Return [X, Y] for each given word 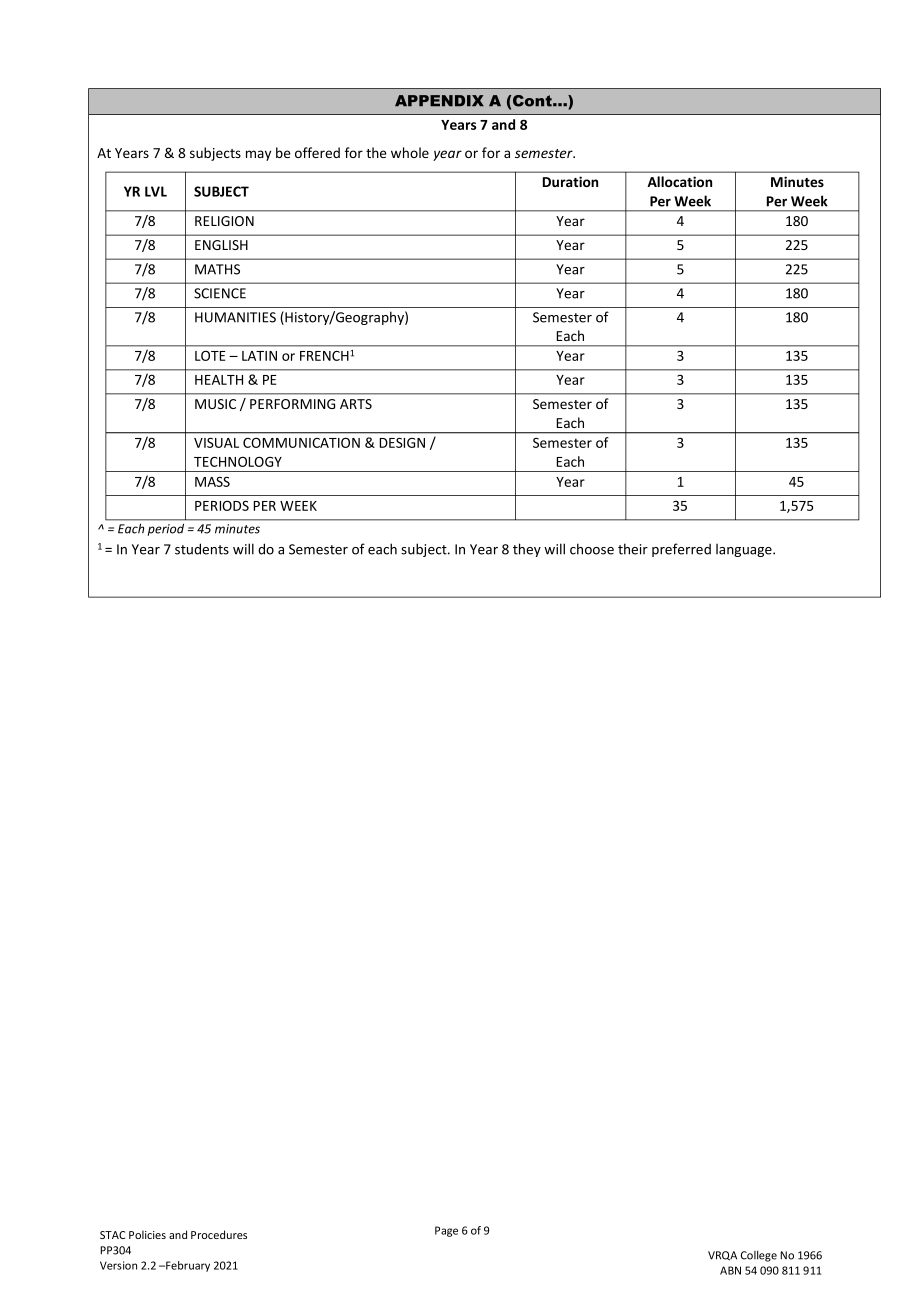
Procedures [219, 1234]
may [258, 155]
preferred [681, 550]
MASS [212, 482]
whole [410, 152]
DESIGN [402, 442]
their [633, 549]
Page [446, 1231]
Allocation [679, 181]
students [202, 549]
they [527, 550]
